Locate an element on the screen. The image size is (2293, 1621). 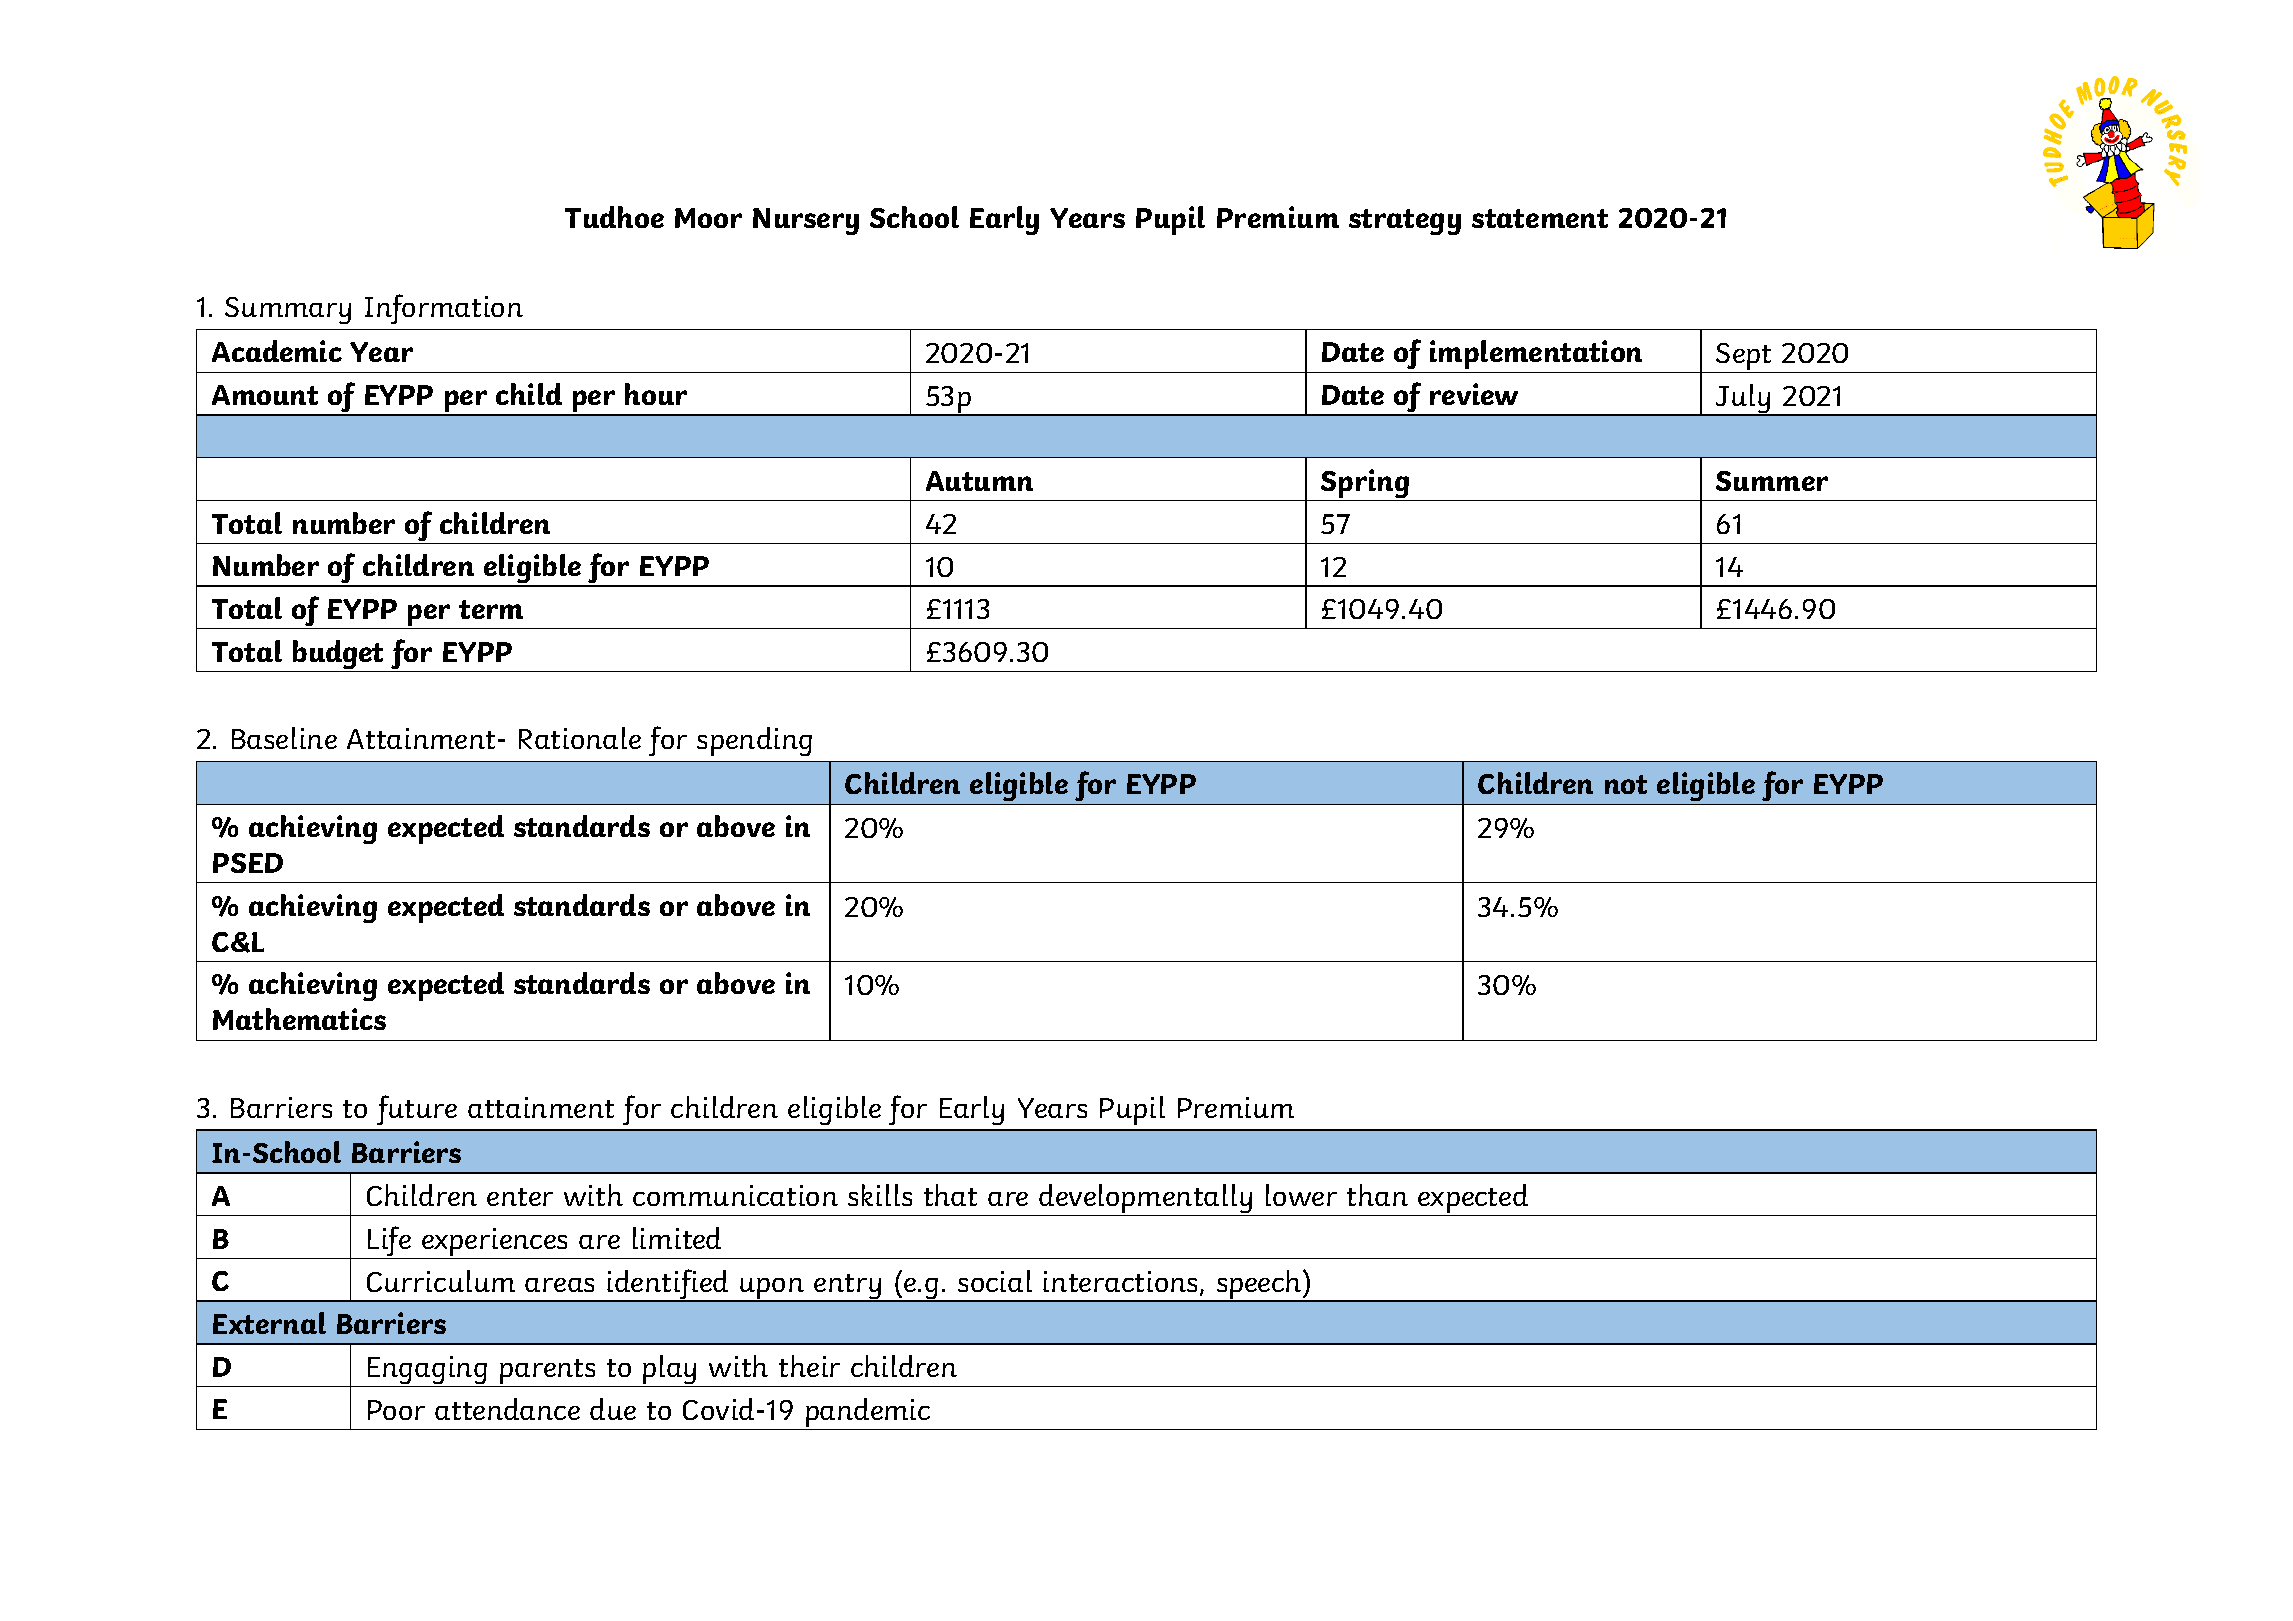
than is located at coordinates (1377, 1195).
